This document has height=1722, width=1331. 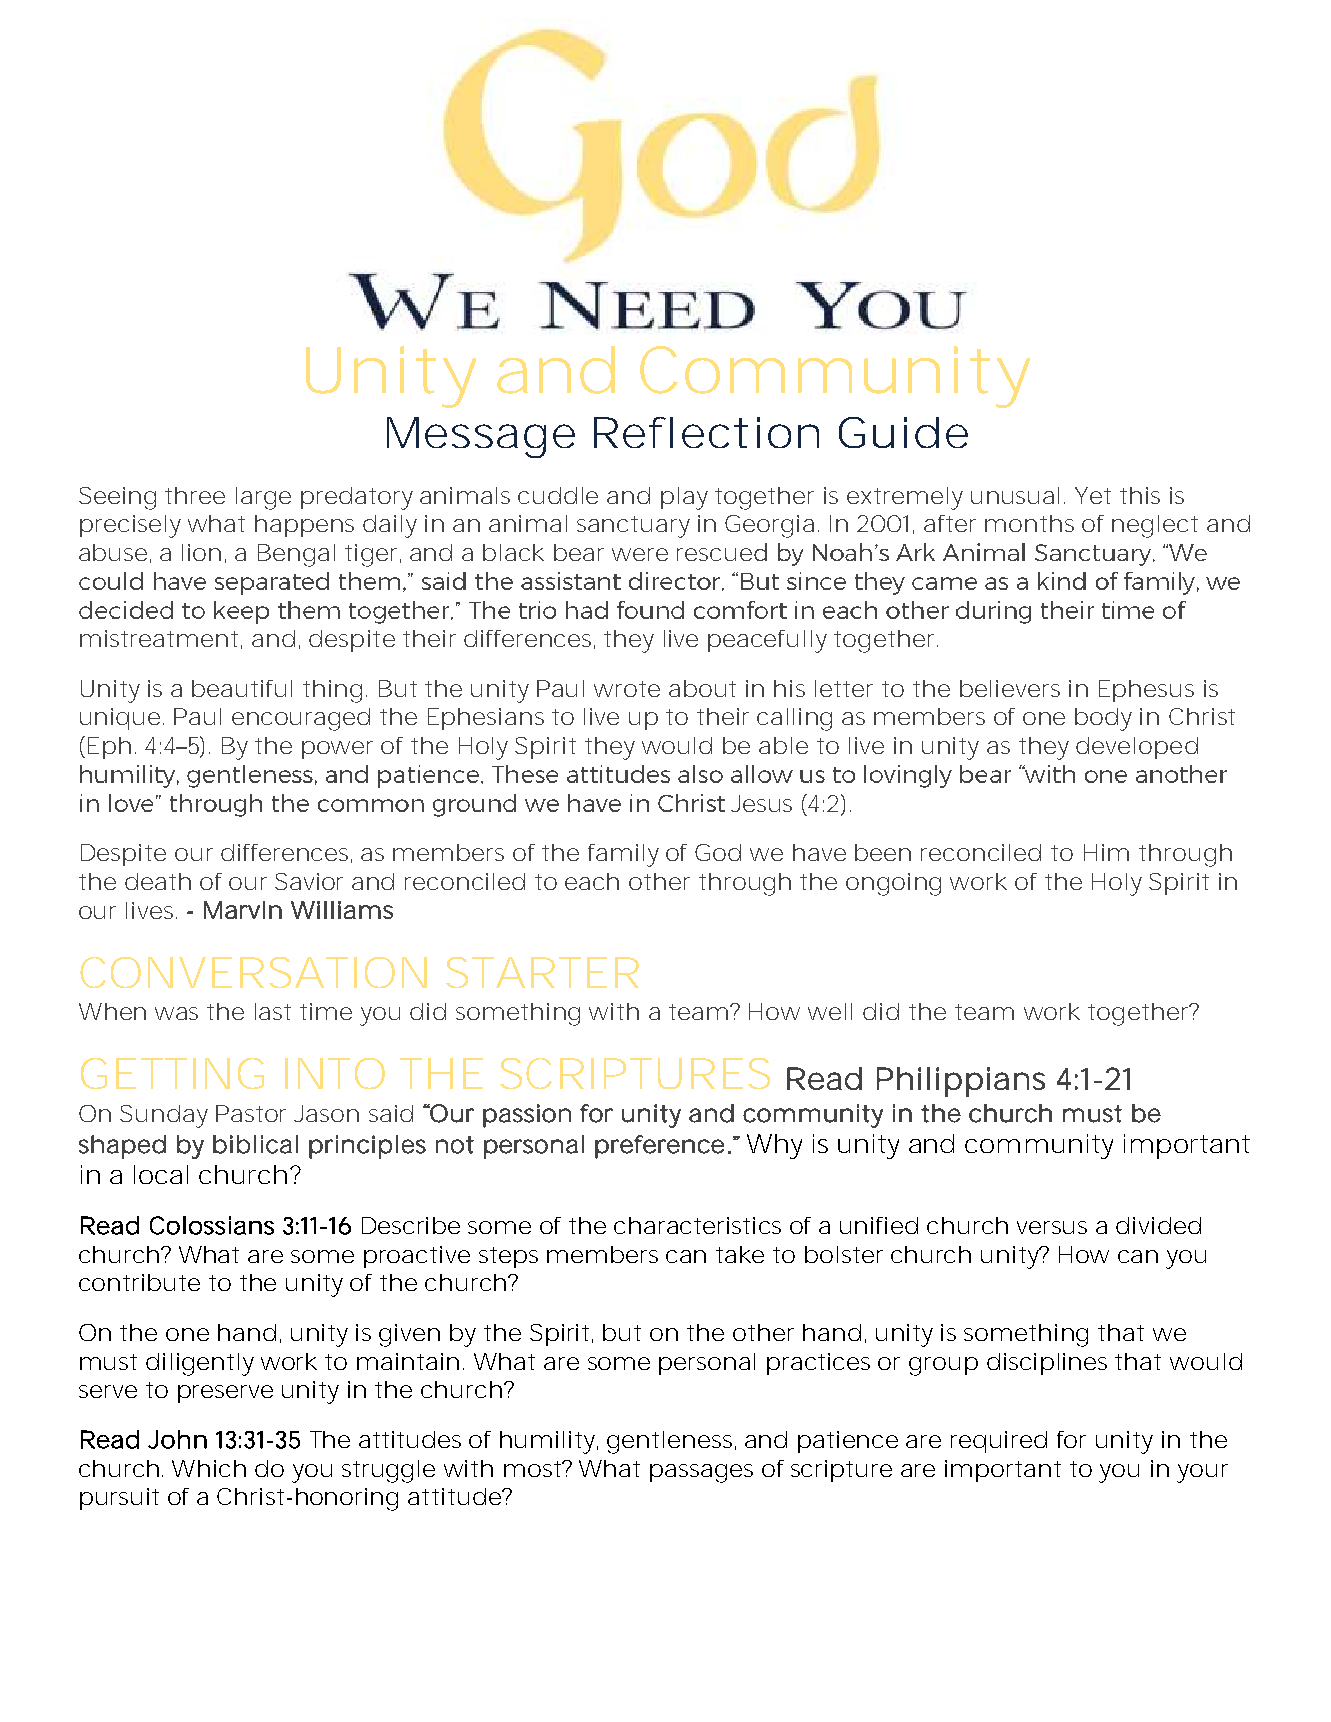 What do you see at coordinates (623, 855) in the document?
I see `family` at bounding box center [623, 855].
